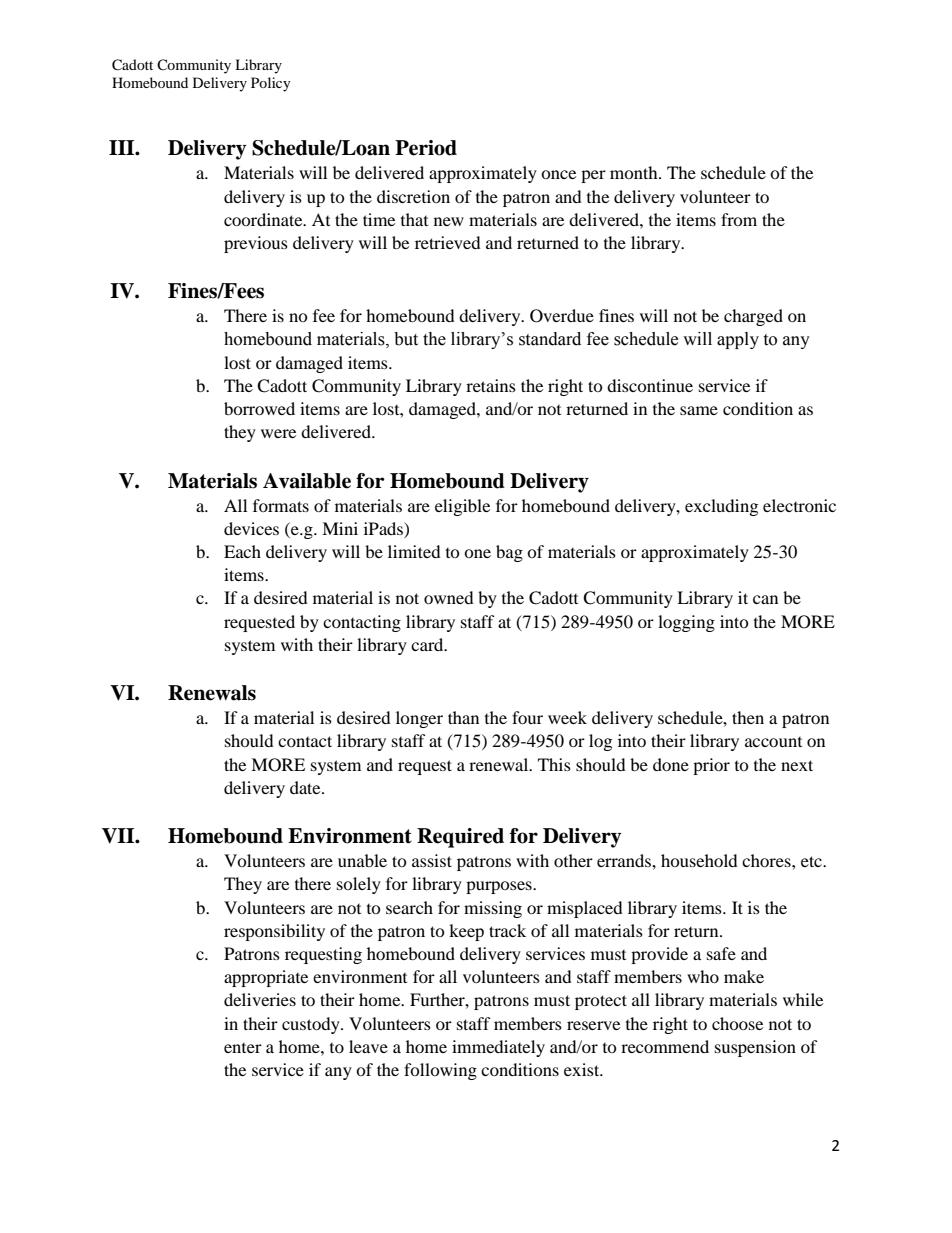 This page has height=1233, width=952. What do you see at coordinates (699, 410) in the page?
I see `same` at bounding box center [699, 410].
